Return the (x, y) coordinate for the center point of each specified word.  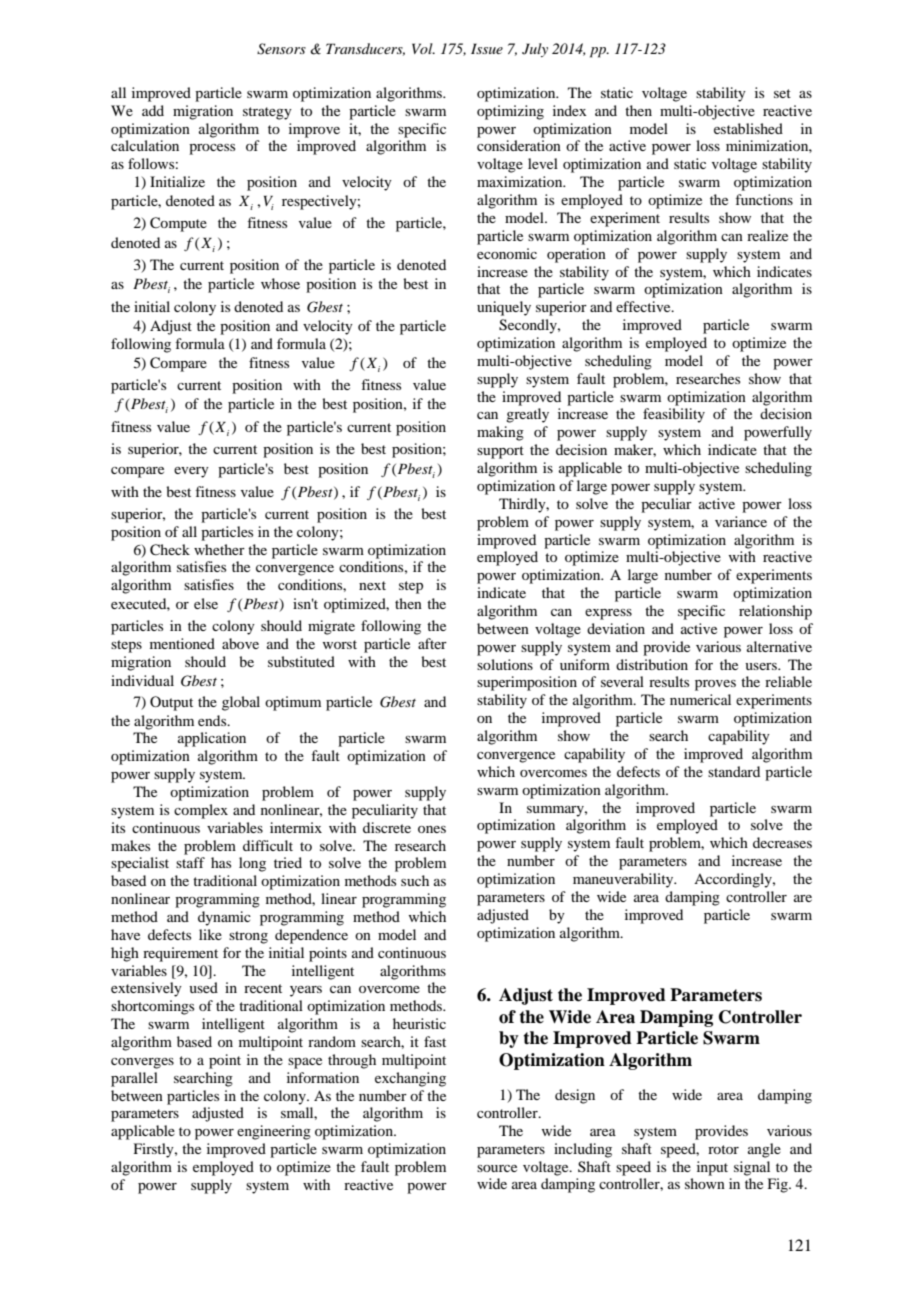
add (153, 110)
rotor (723, 1149)
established (748, 128)
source (497, 1168)
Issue (487, 48)
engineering (274, 1132)
